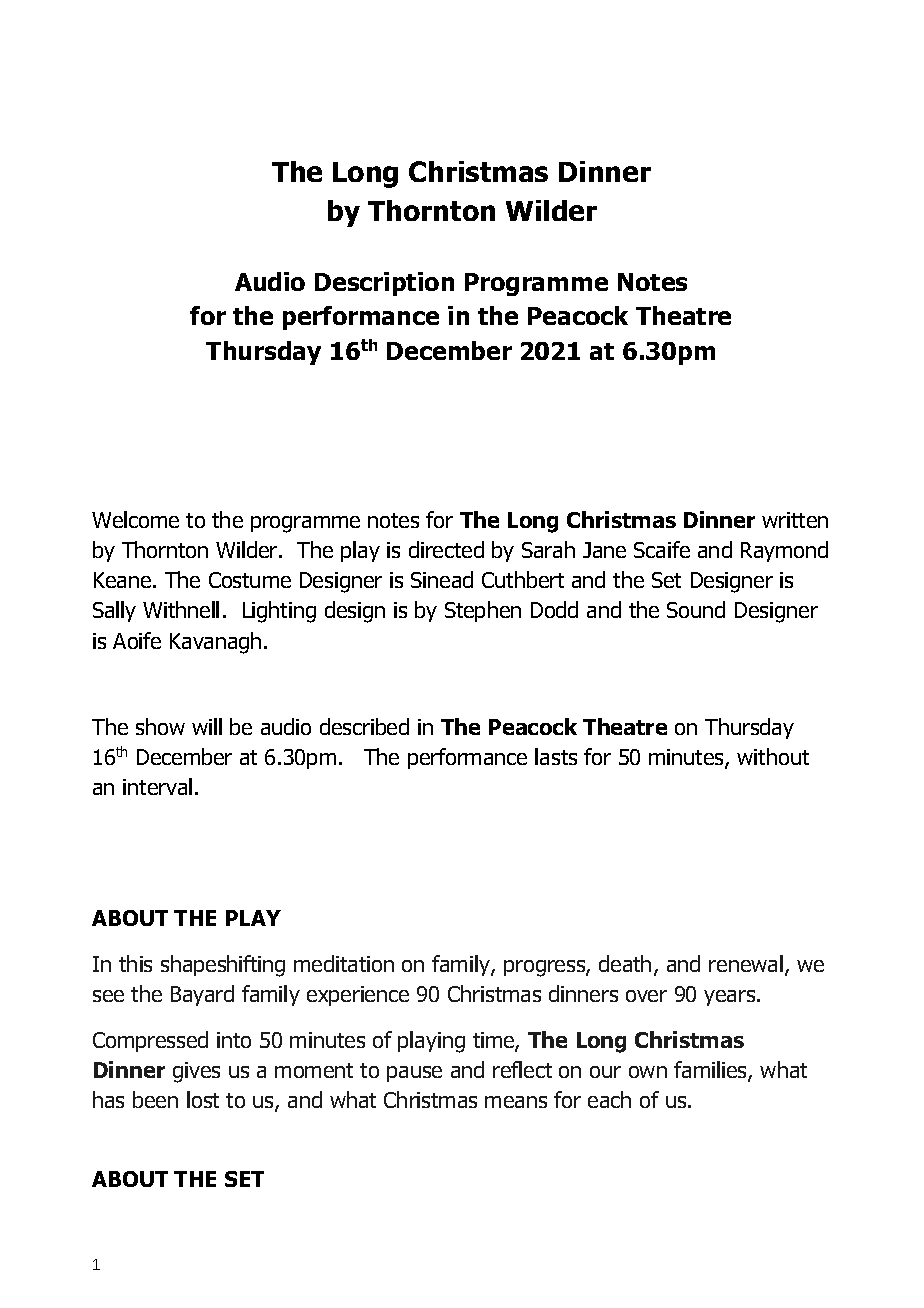 Image resolution: width=924 pixels, height=1308 pixels. What do you see at coordinates (157, 786) in the page?
I see `interval` at bounding box center [157, 786].
